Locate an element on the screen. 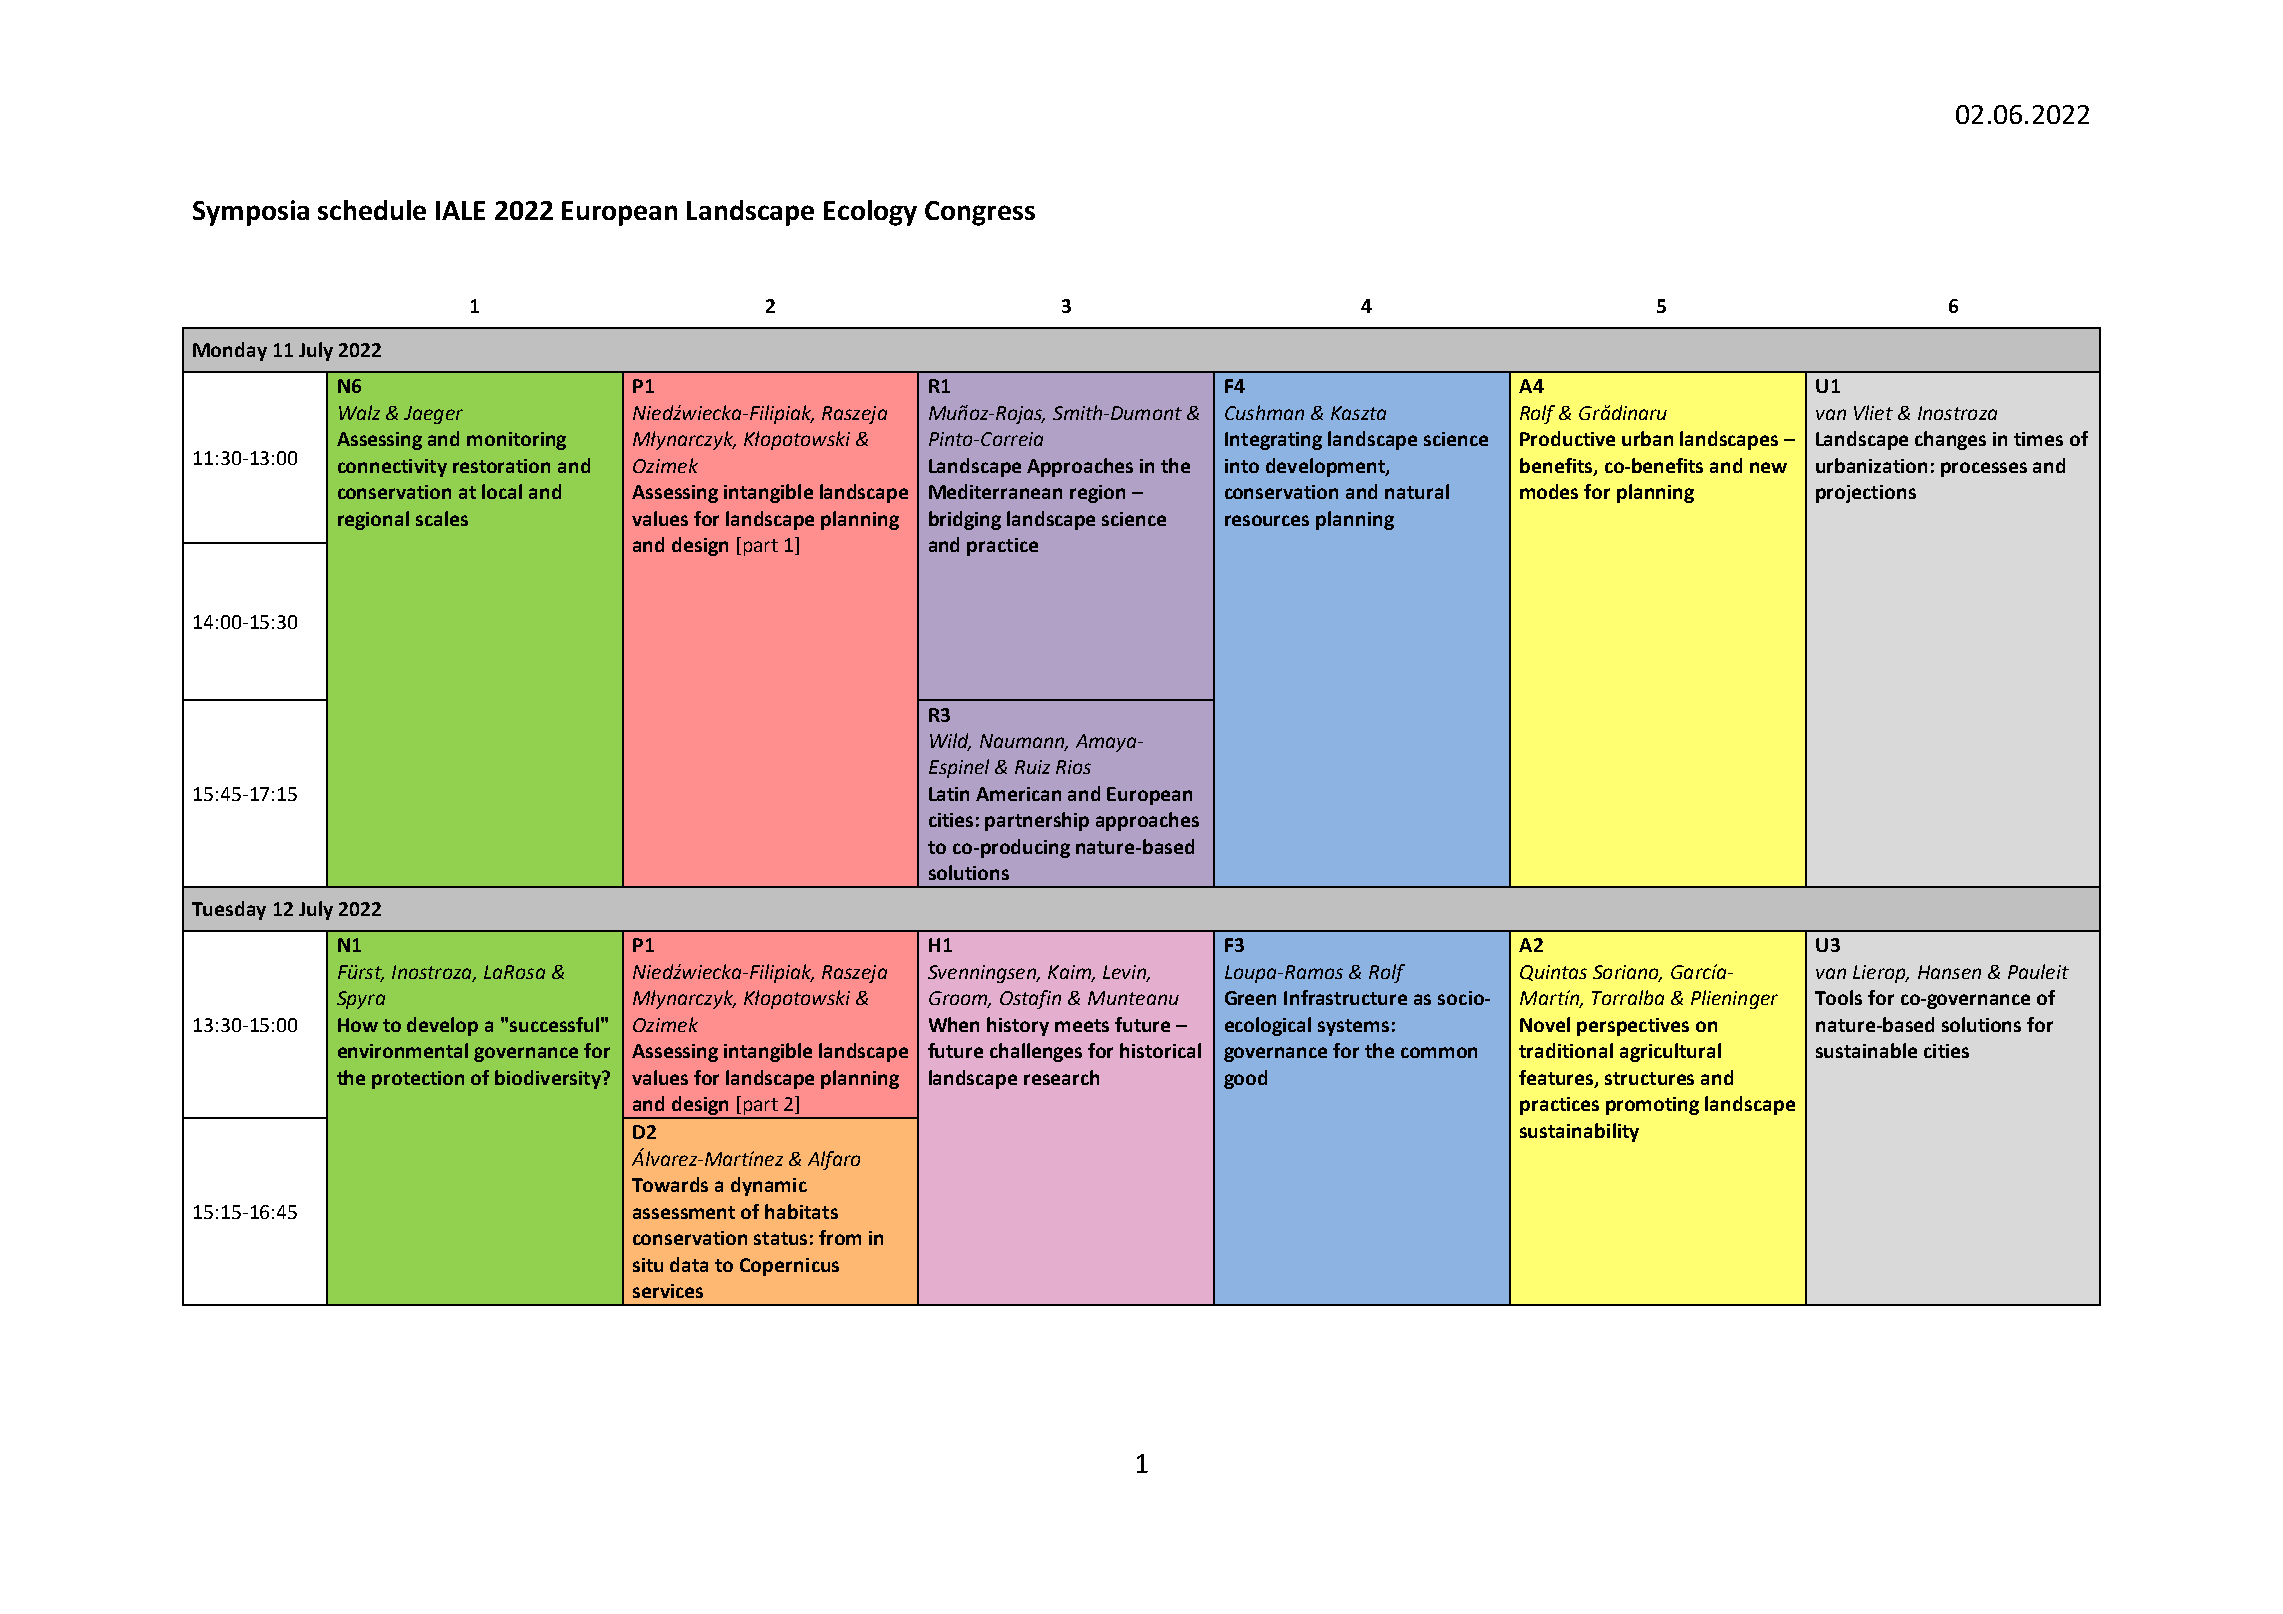 The image size is (2283, 1614). from is located at coordinates (840, 1237).
